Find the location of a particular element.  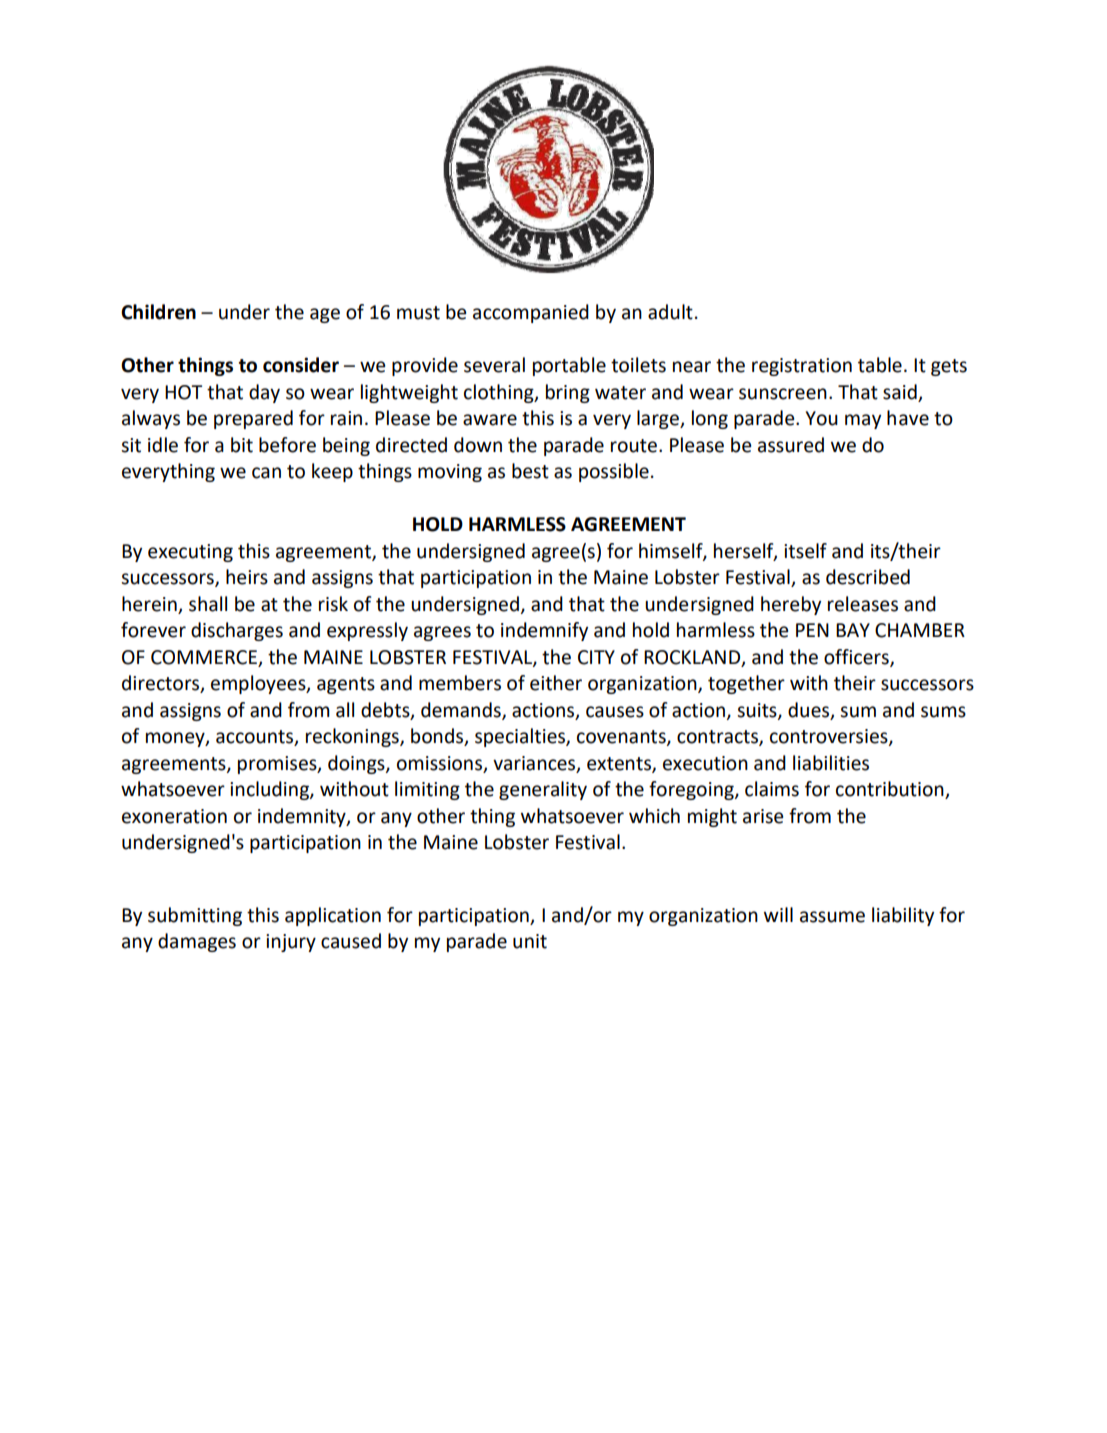

executing is located at coordinates (190, 553).
